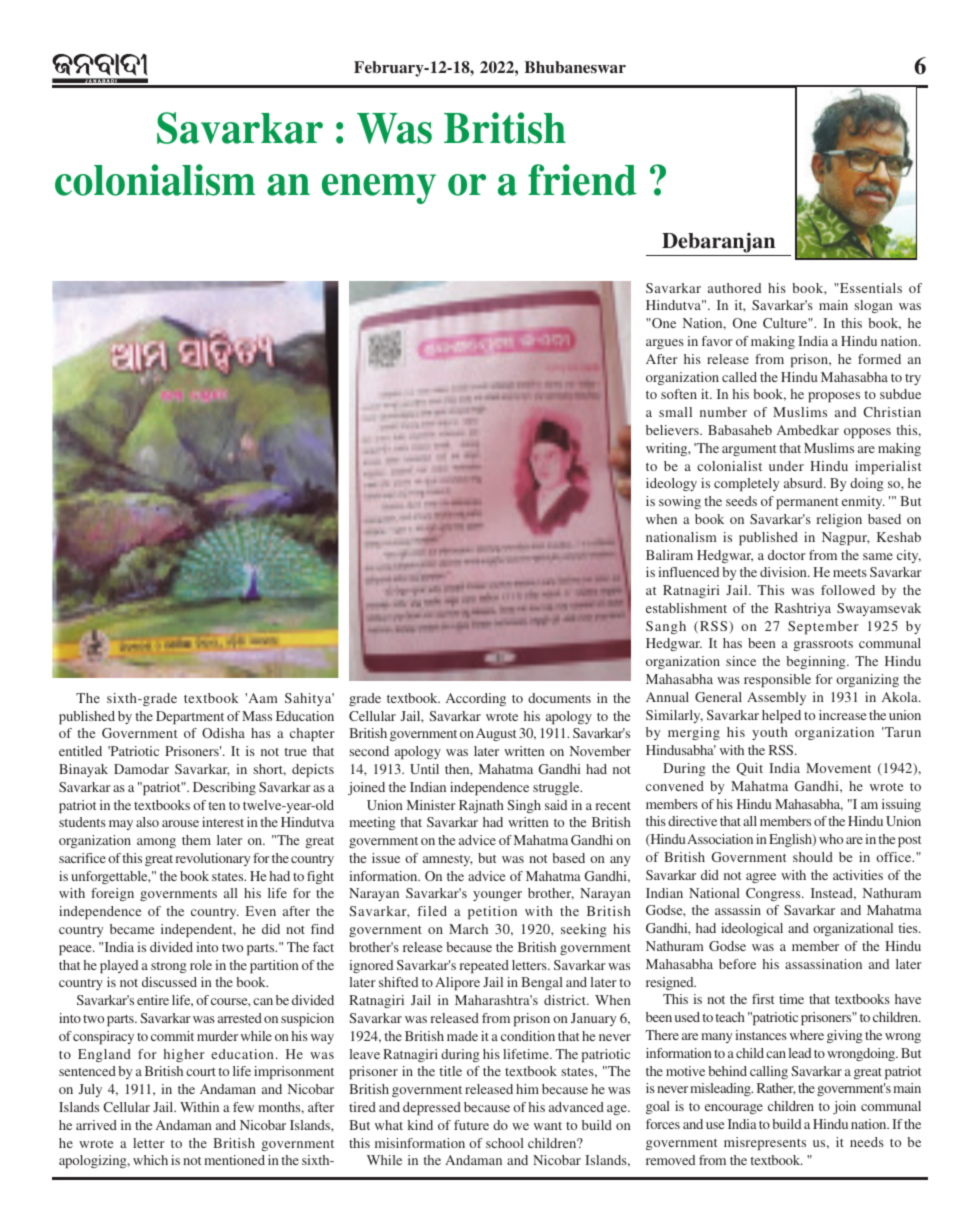 The image size is (980, 1226). I want to click on Movement, so click(838, 768).
